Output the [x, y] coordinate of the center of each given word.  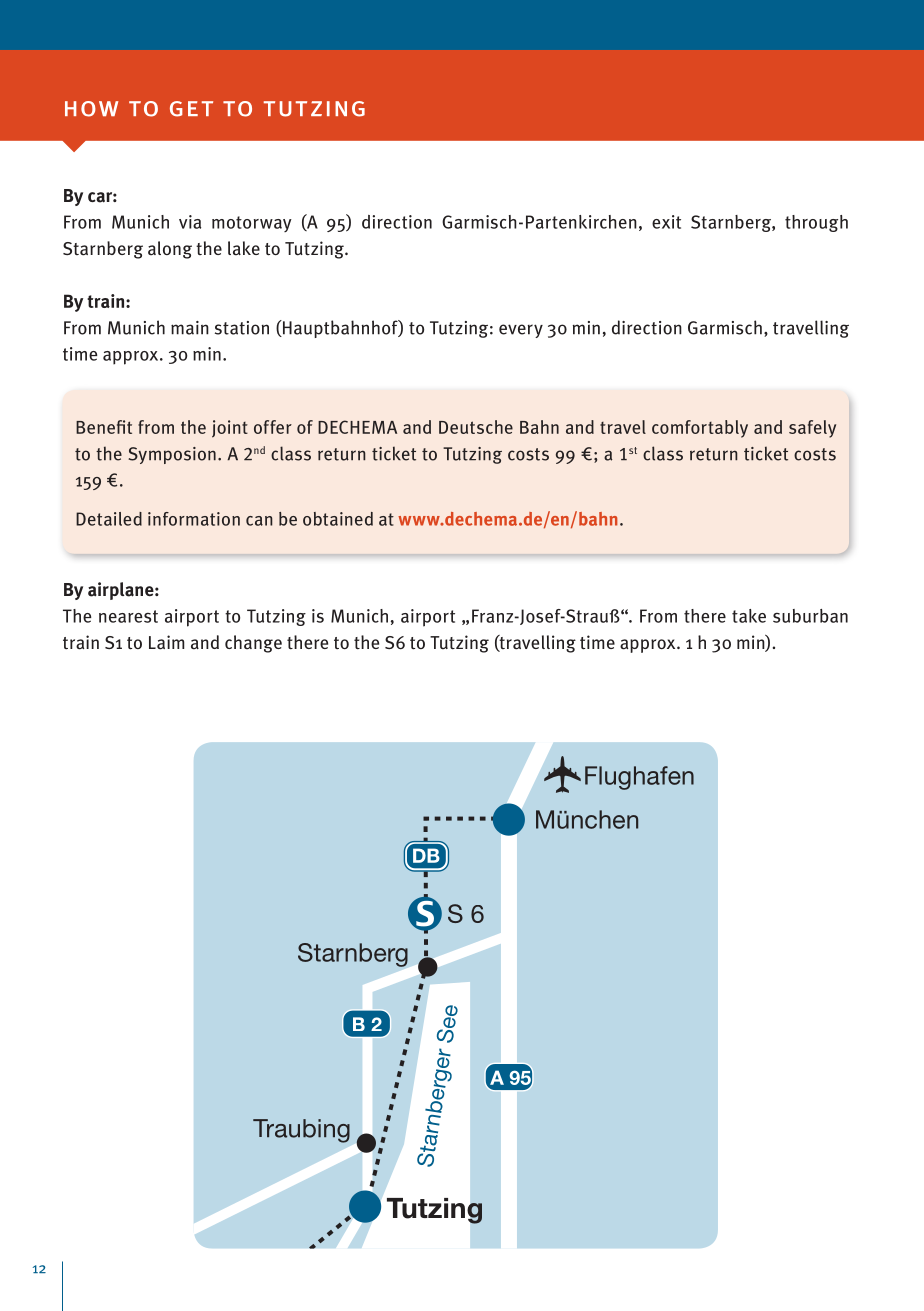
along [170, 250]
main [190, 328]
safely [812, 429]
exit [666, 222]
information [194, 519]
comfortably [700, 429]
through [816, 223]
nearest [128, 616]
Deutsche [476, 427]
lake [244, 248]
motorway [252, 224]
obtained [338, 519]
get [191, 109]
